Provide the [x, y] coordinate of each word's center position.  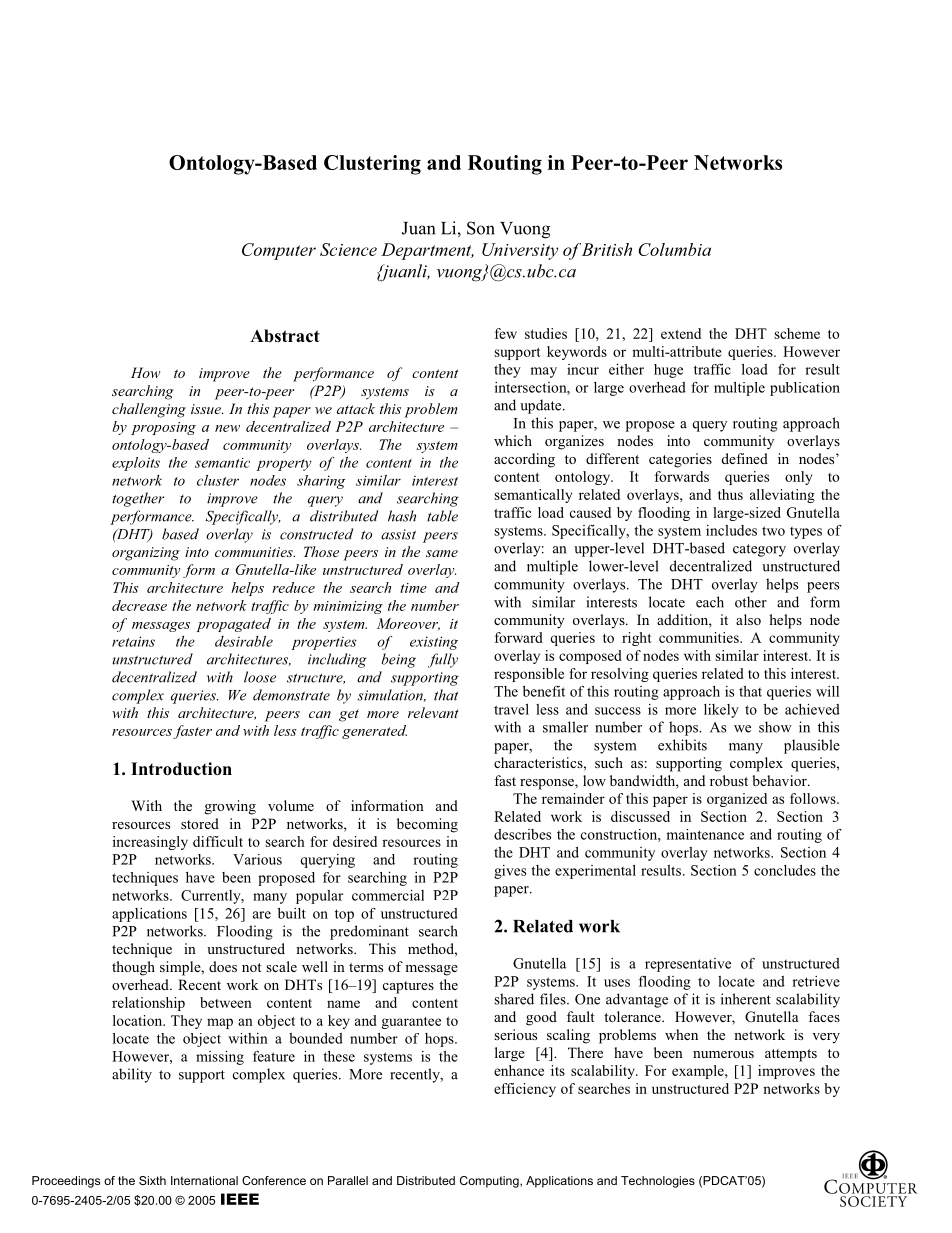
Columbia [674, 249]
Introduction [181, 769]
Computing [490, 1182]
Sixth [152, 1180]
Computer [279, 251]
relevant [433, 712]
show [775, 727]
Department [427, 251]
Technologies [658, 1182]
